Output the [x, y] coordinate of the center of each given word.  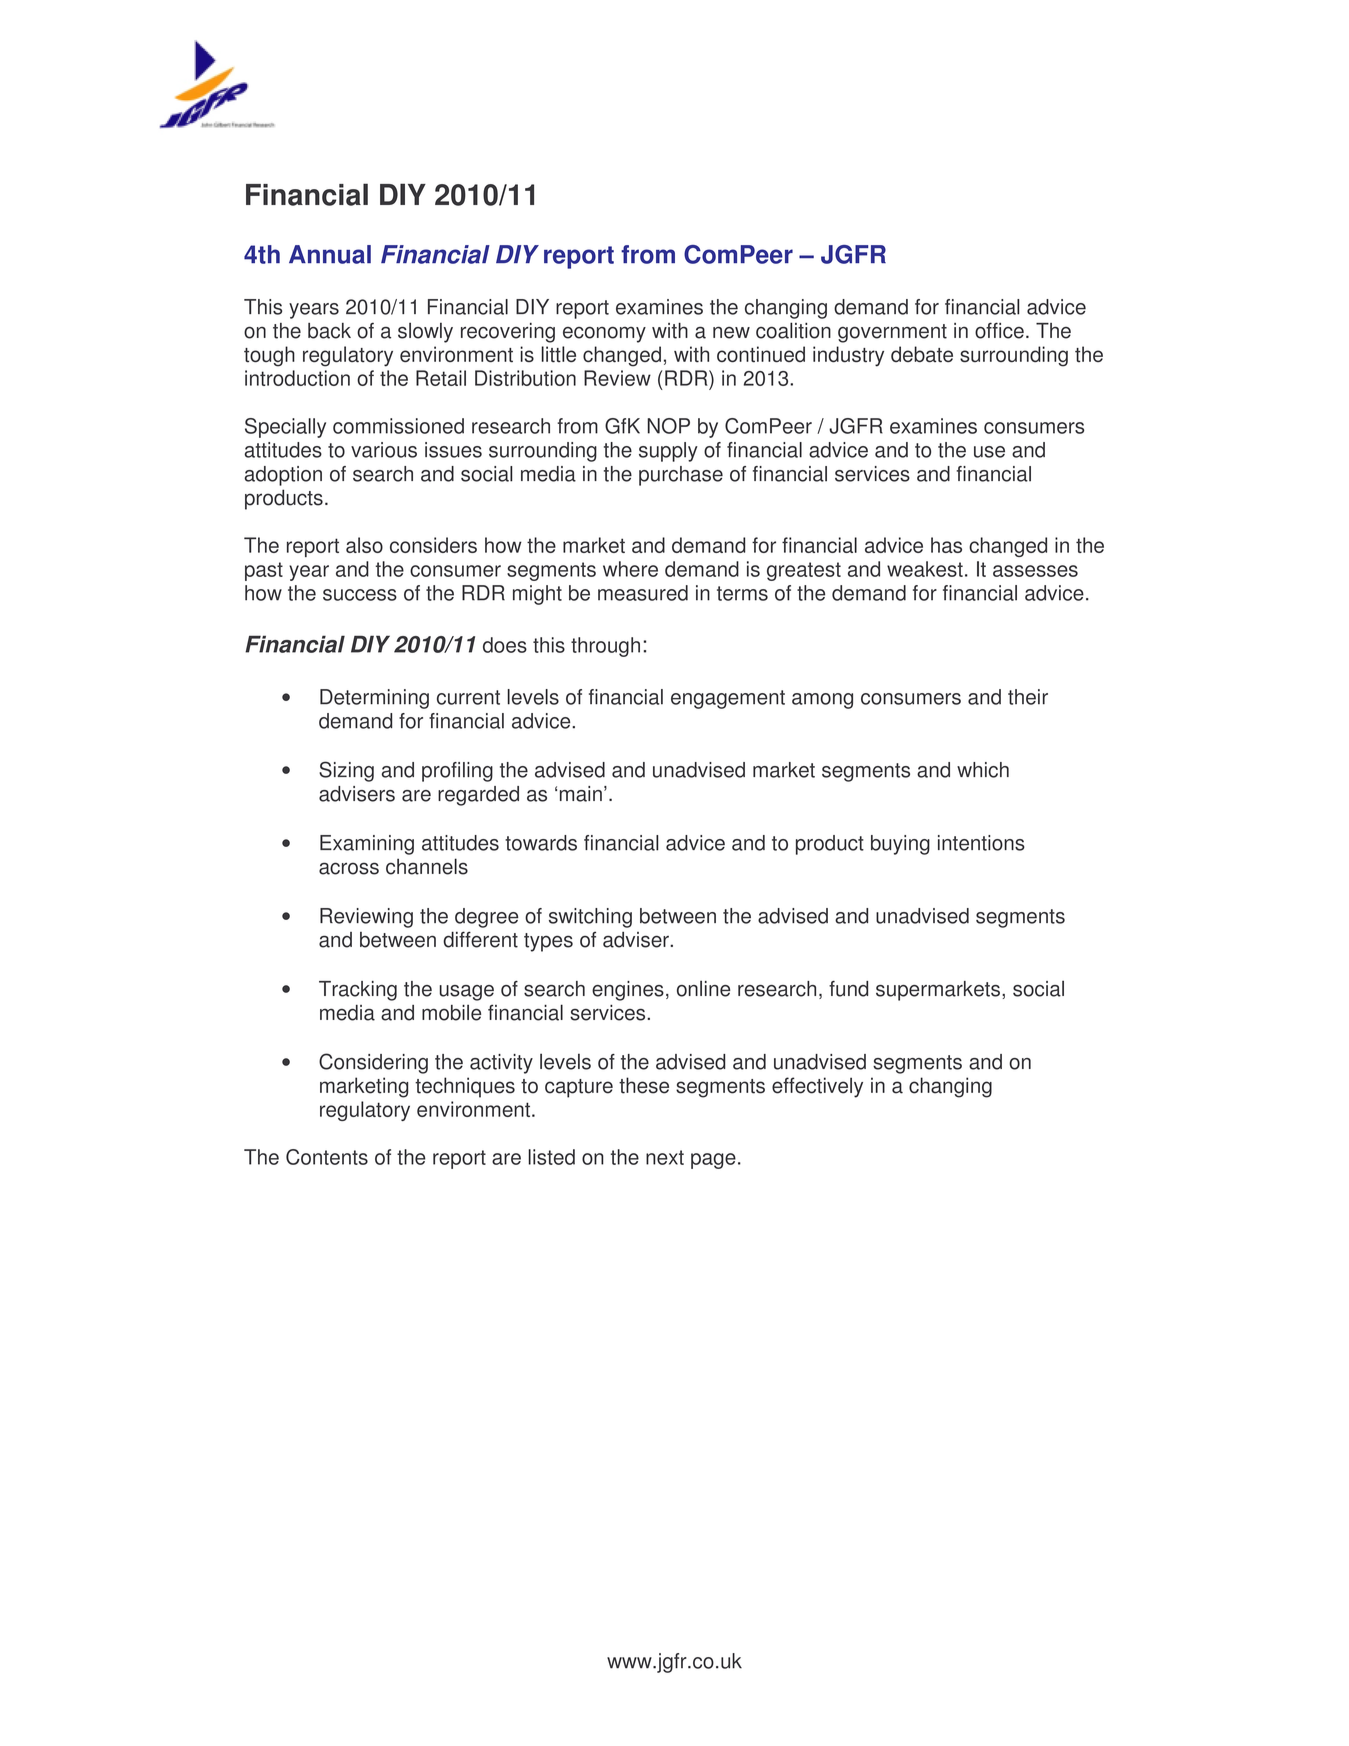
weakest [925, 569]
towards [541, 843]
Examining [367, 845]
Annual [330, 254]
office [999, 330]
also [364, 545]
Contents [327, 1157]
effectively [817, 1087]
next [665, 1157]
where [630, 569]
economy [604, 334]
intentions [981, 843]
